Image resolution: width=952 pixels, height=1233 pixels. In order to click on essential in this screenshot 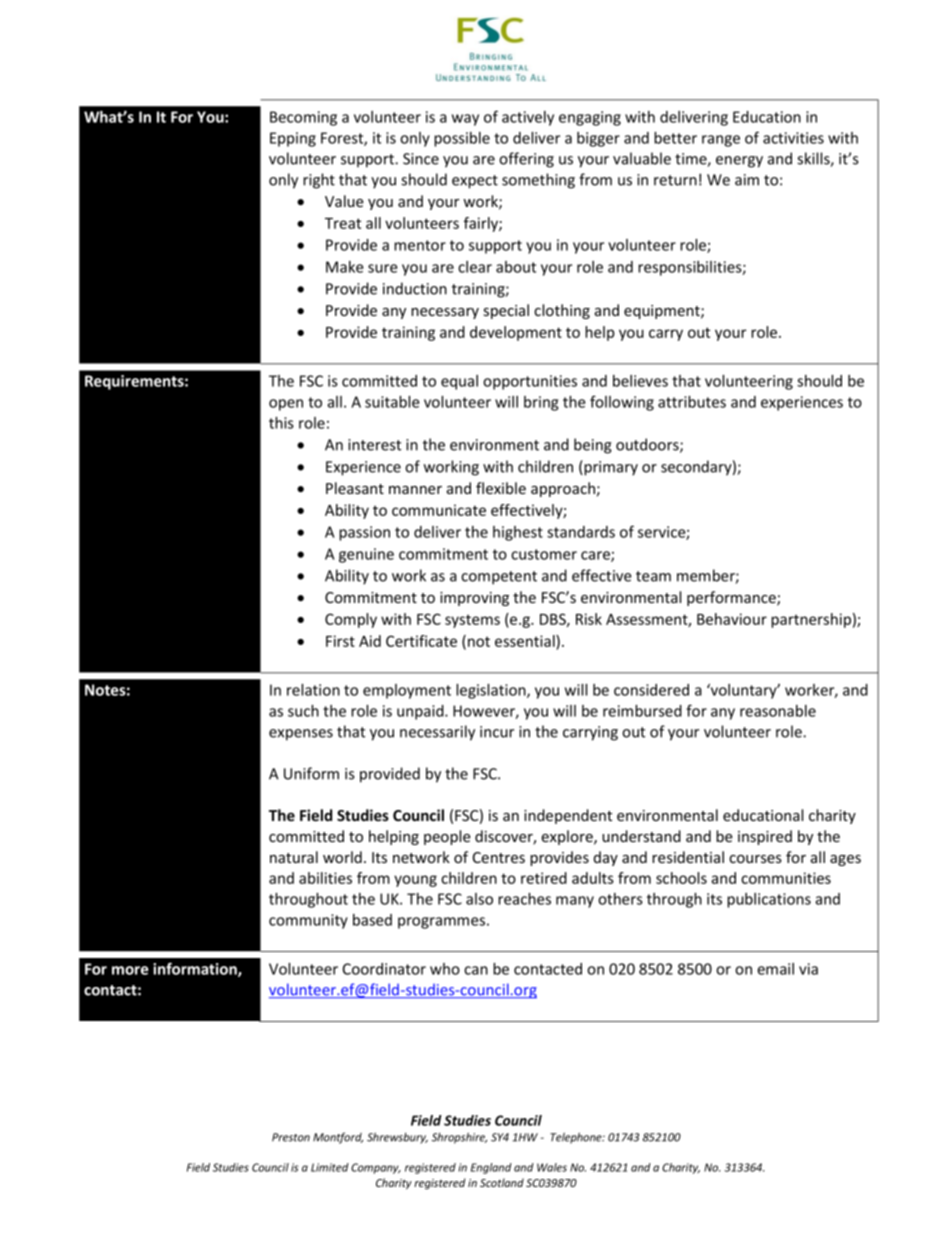, I will do `click(526, 641)`.
